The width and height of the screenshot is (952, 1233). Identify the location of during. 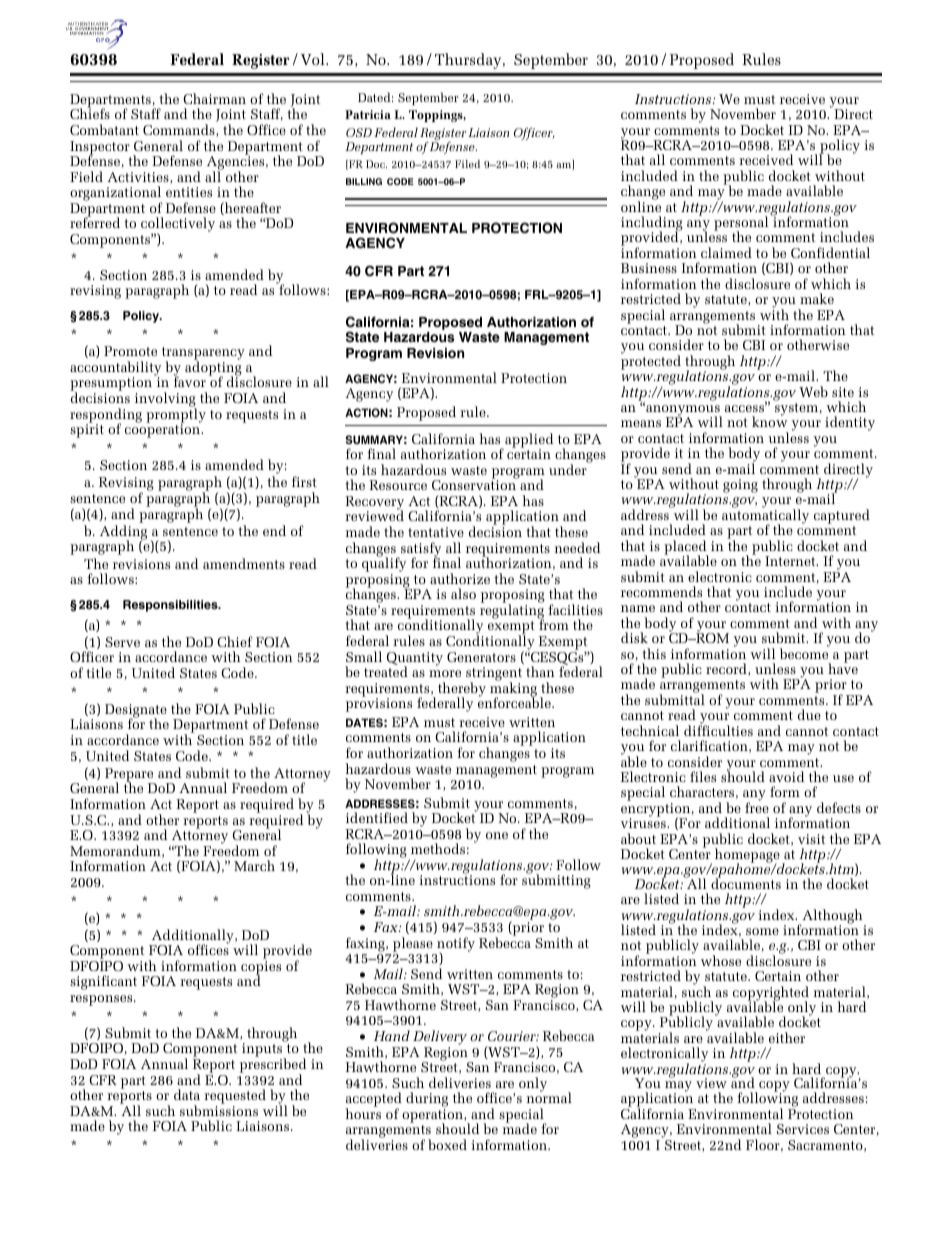
(427, 1101).
